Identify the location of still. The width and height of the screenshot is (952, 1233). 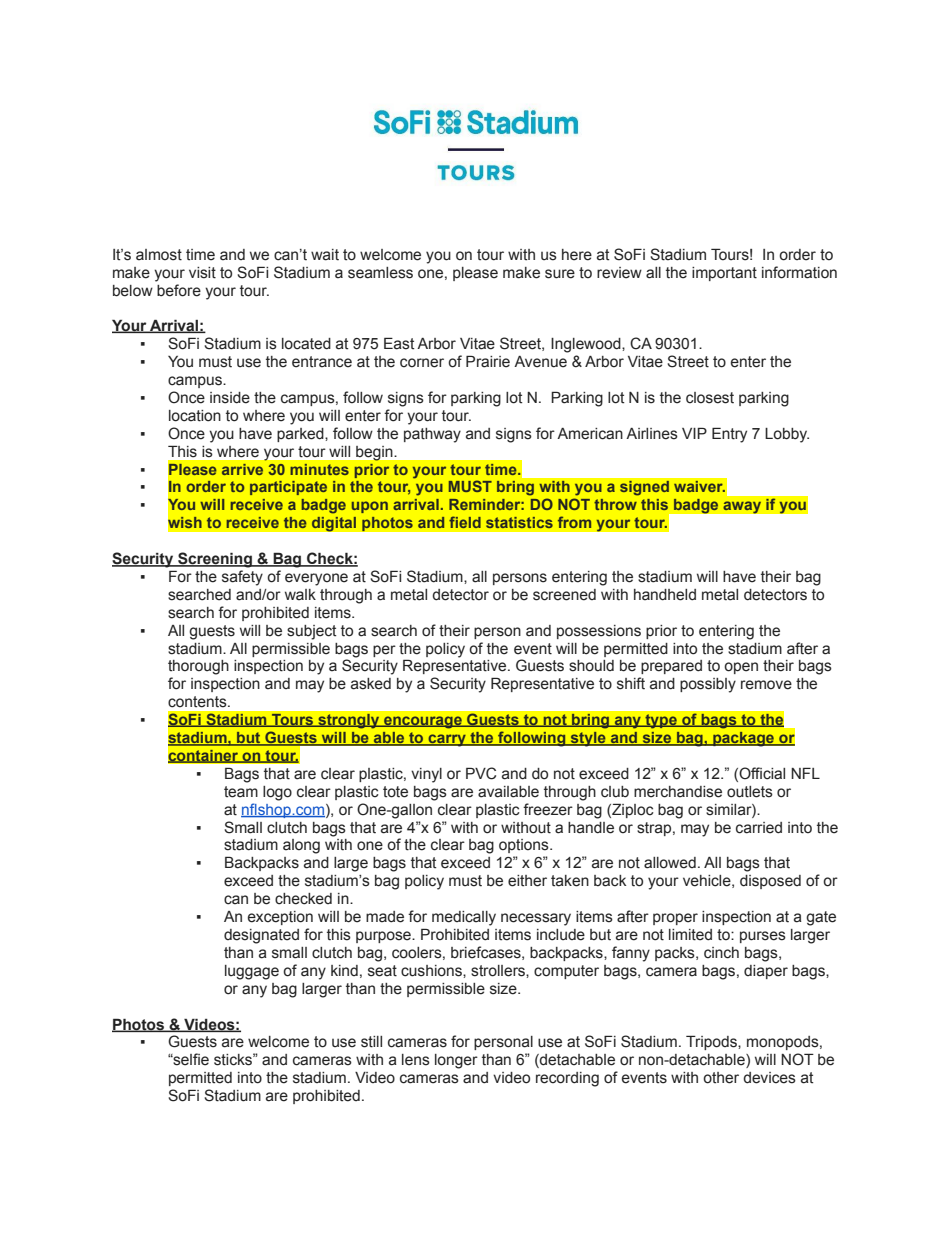
(371, 1042).
